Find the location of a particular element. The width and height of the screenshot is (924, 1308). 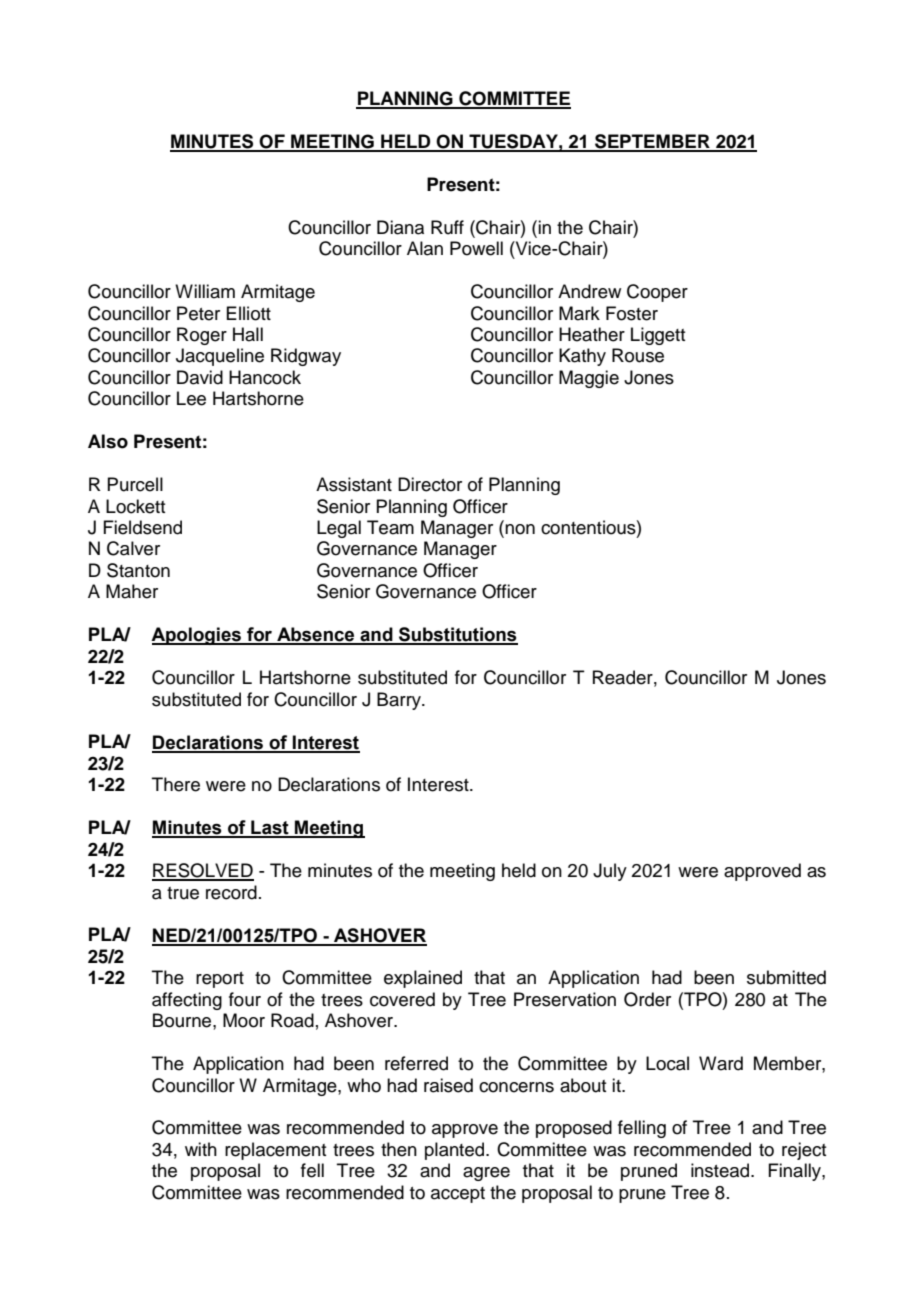

William is located at coordinates (205, 291).
